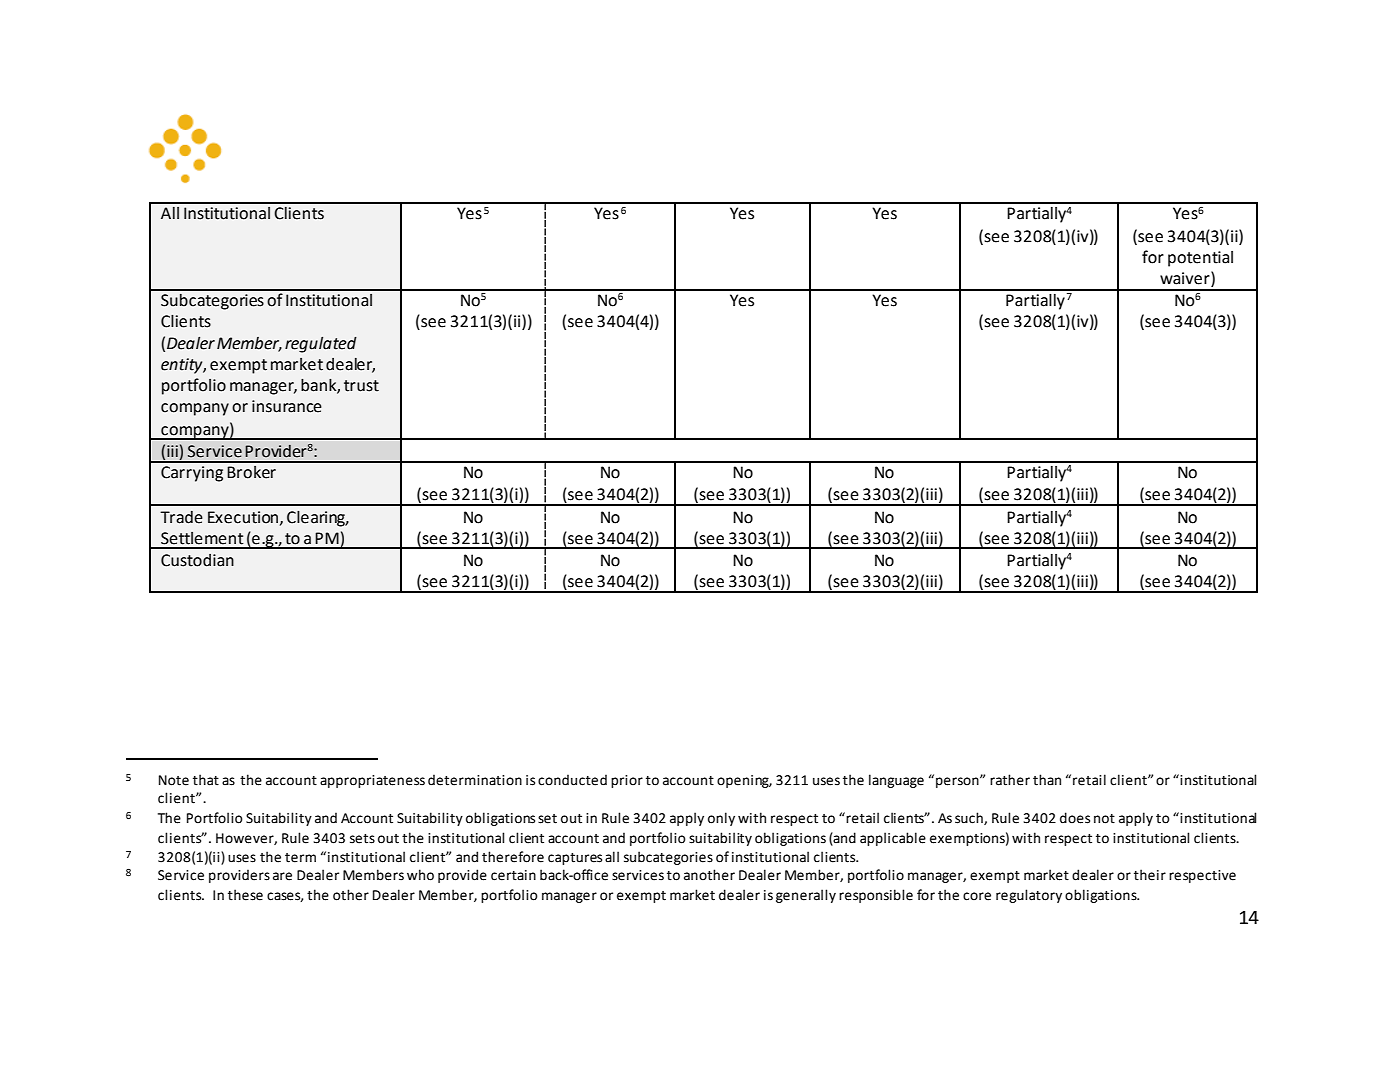  I want to click on prior, so click(627, 781).
